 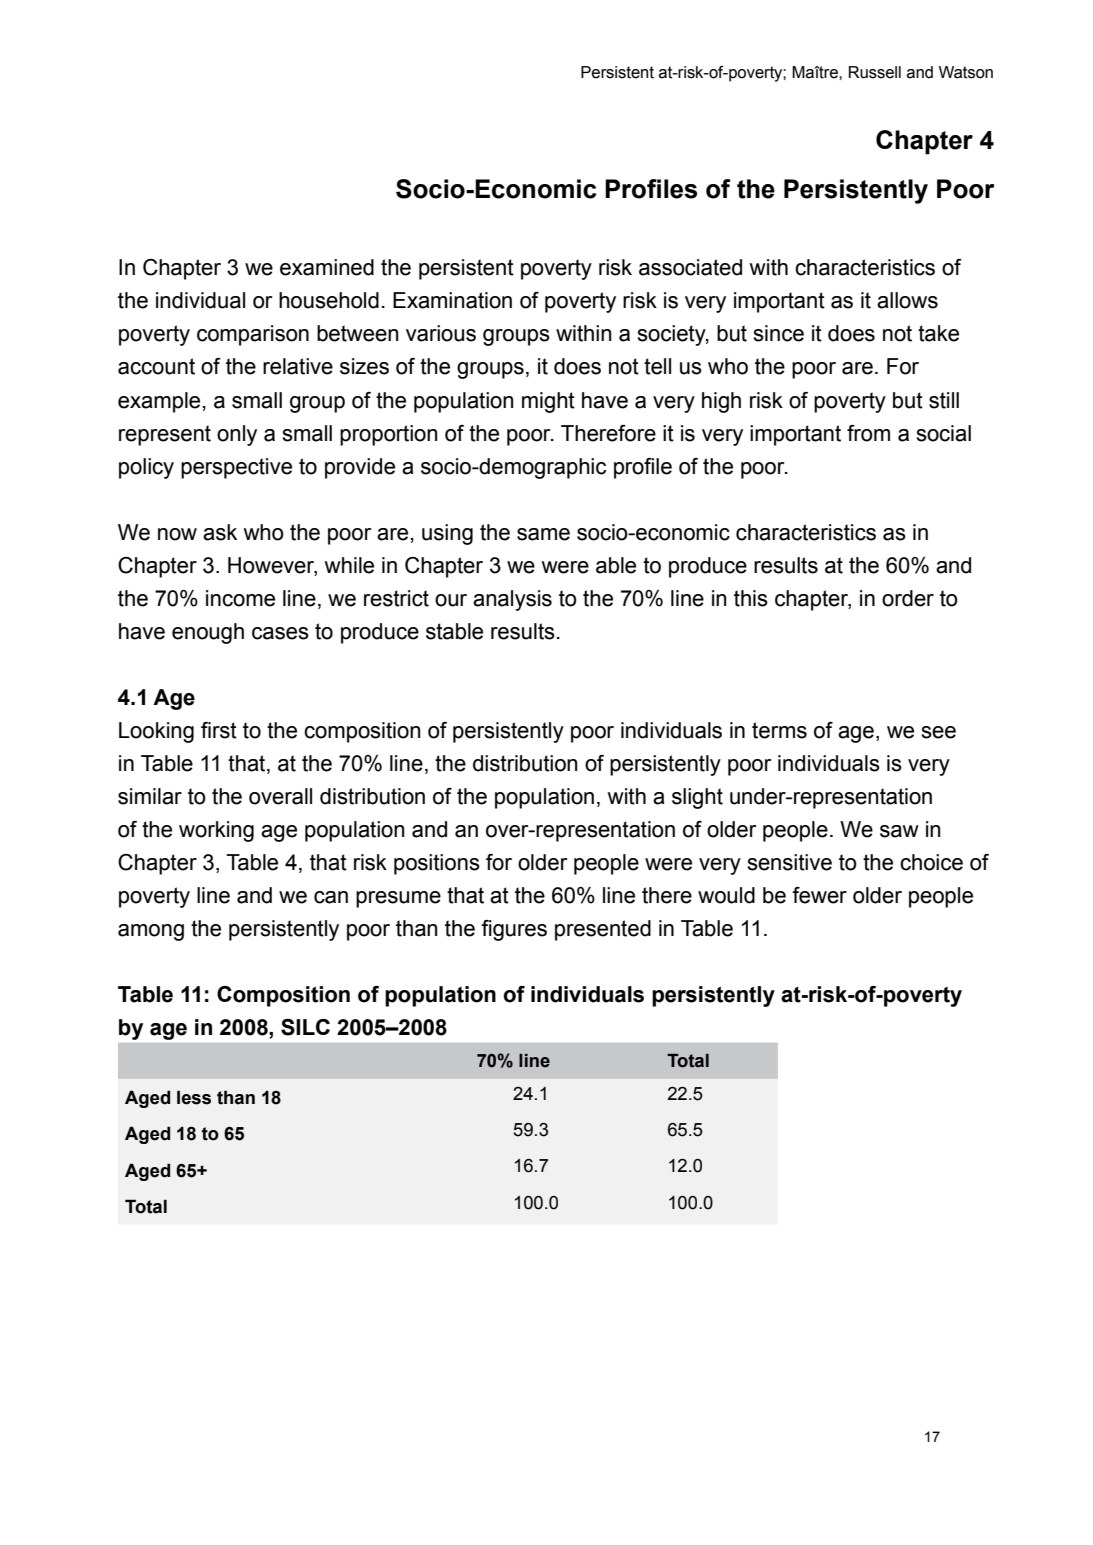 I want to click on Russell, so click(x=875, y=72).
